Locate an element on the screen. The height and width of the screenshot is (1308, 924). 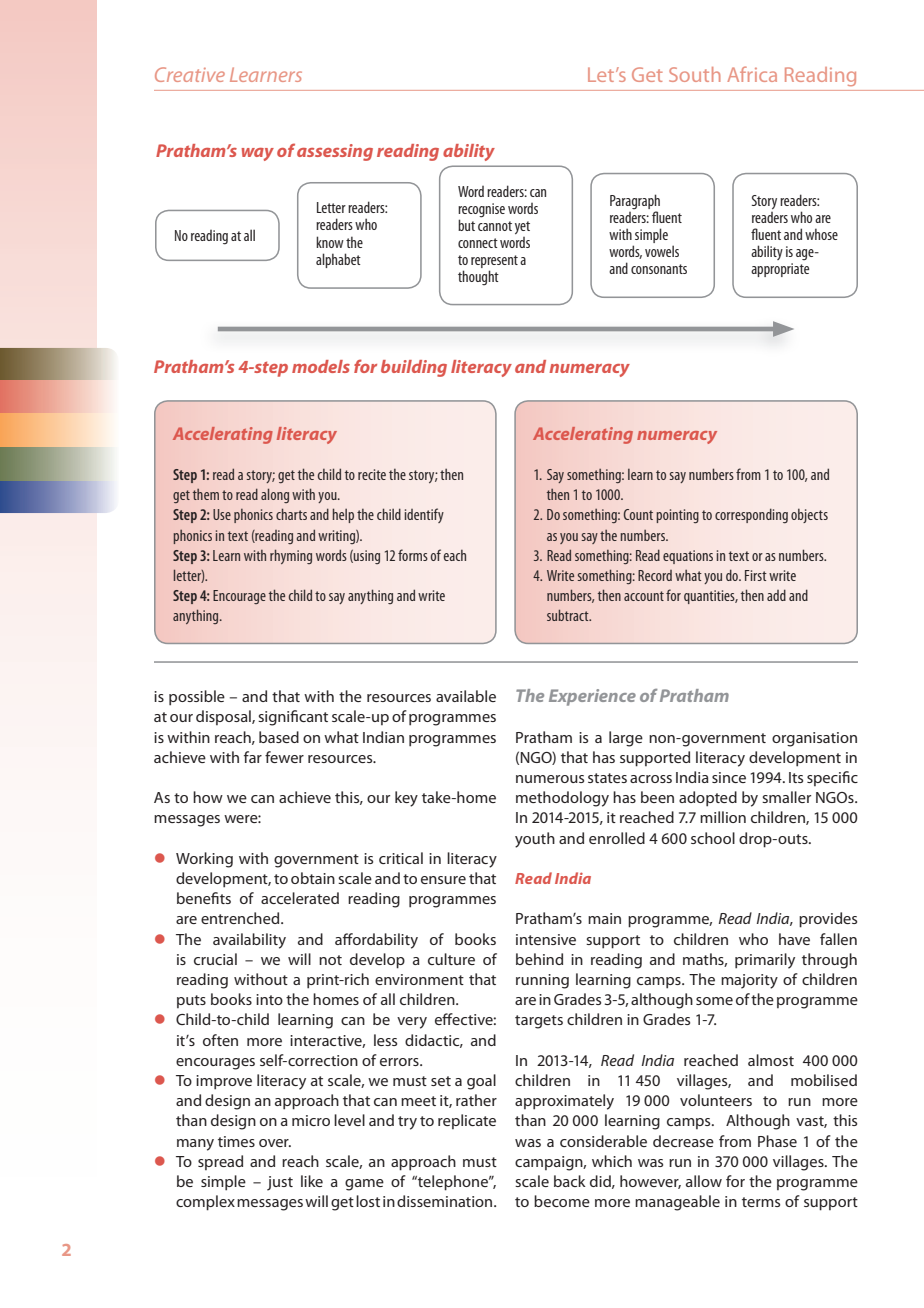
Africa is located at coordinates (752, 74).
